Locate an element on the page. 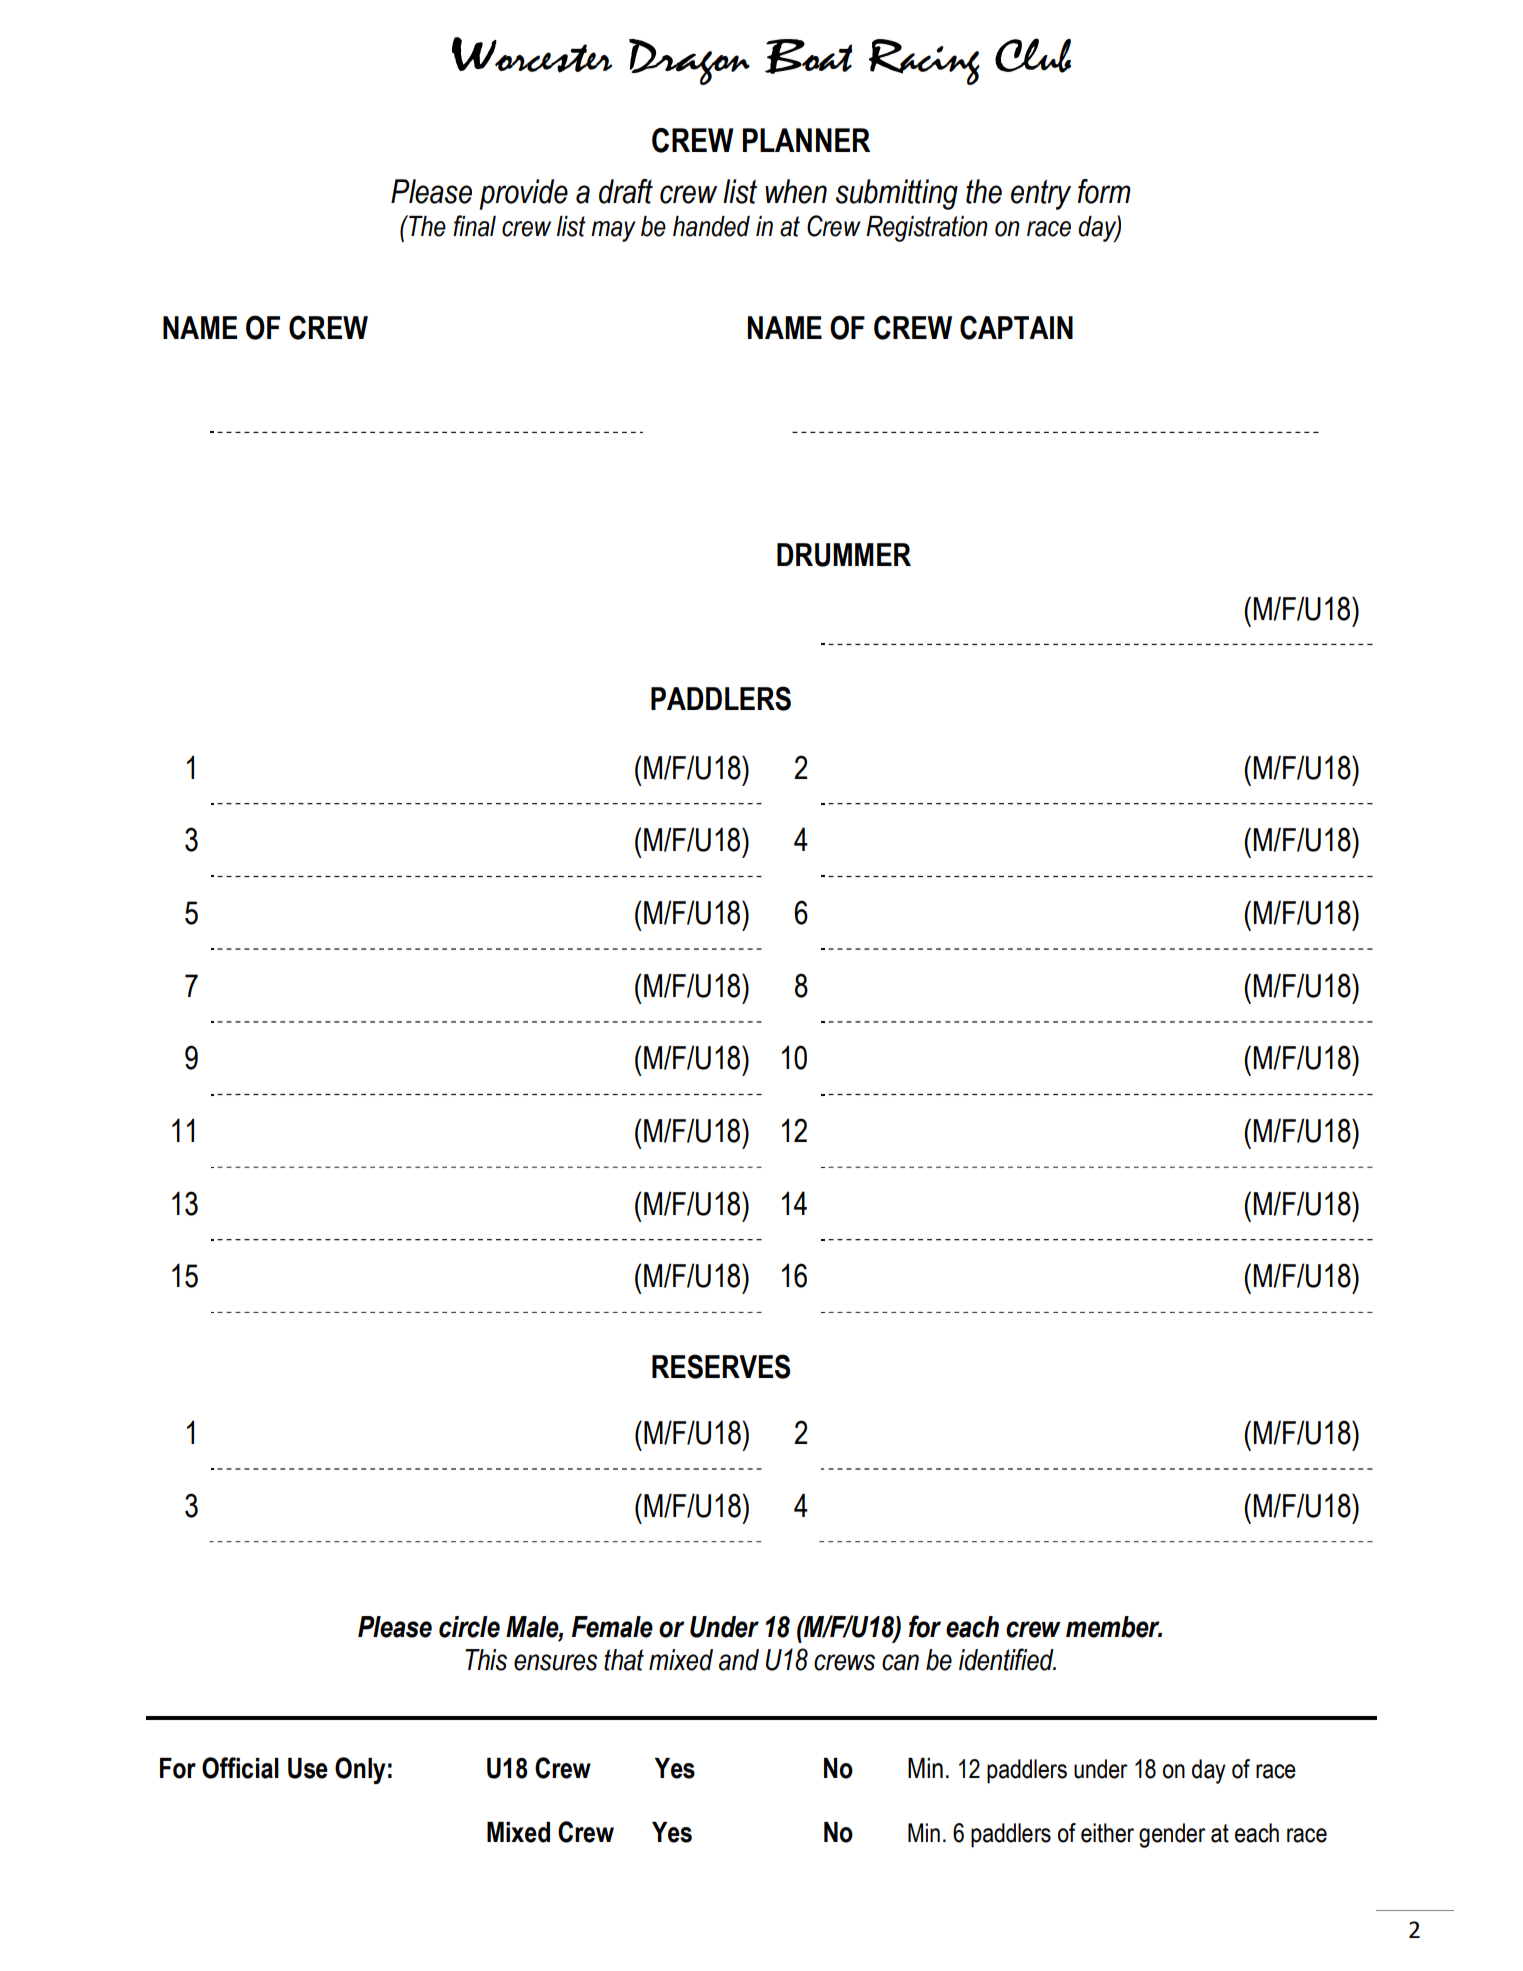 The image size is (1523, 1971). may is located at coordinates (613, 231).
